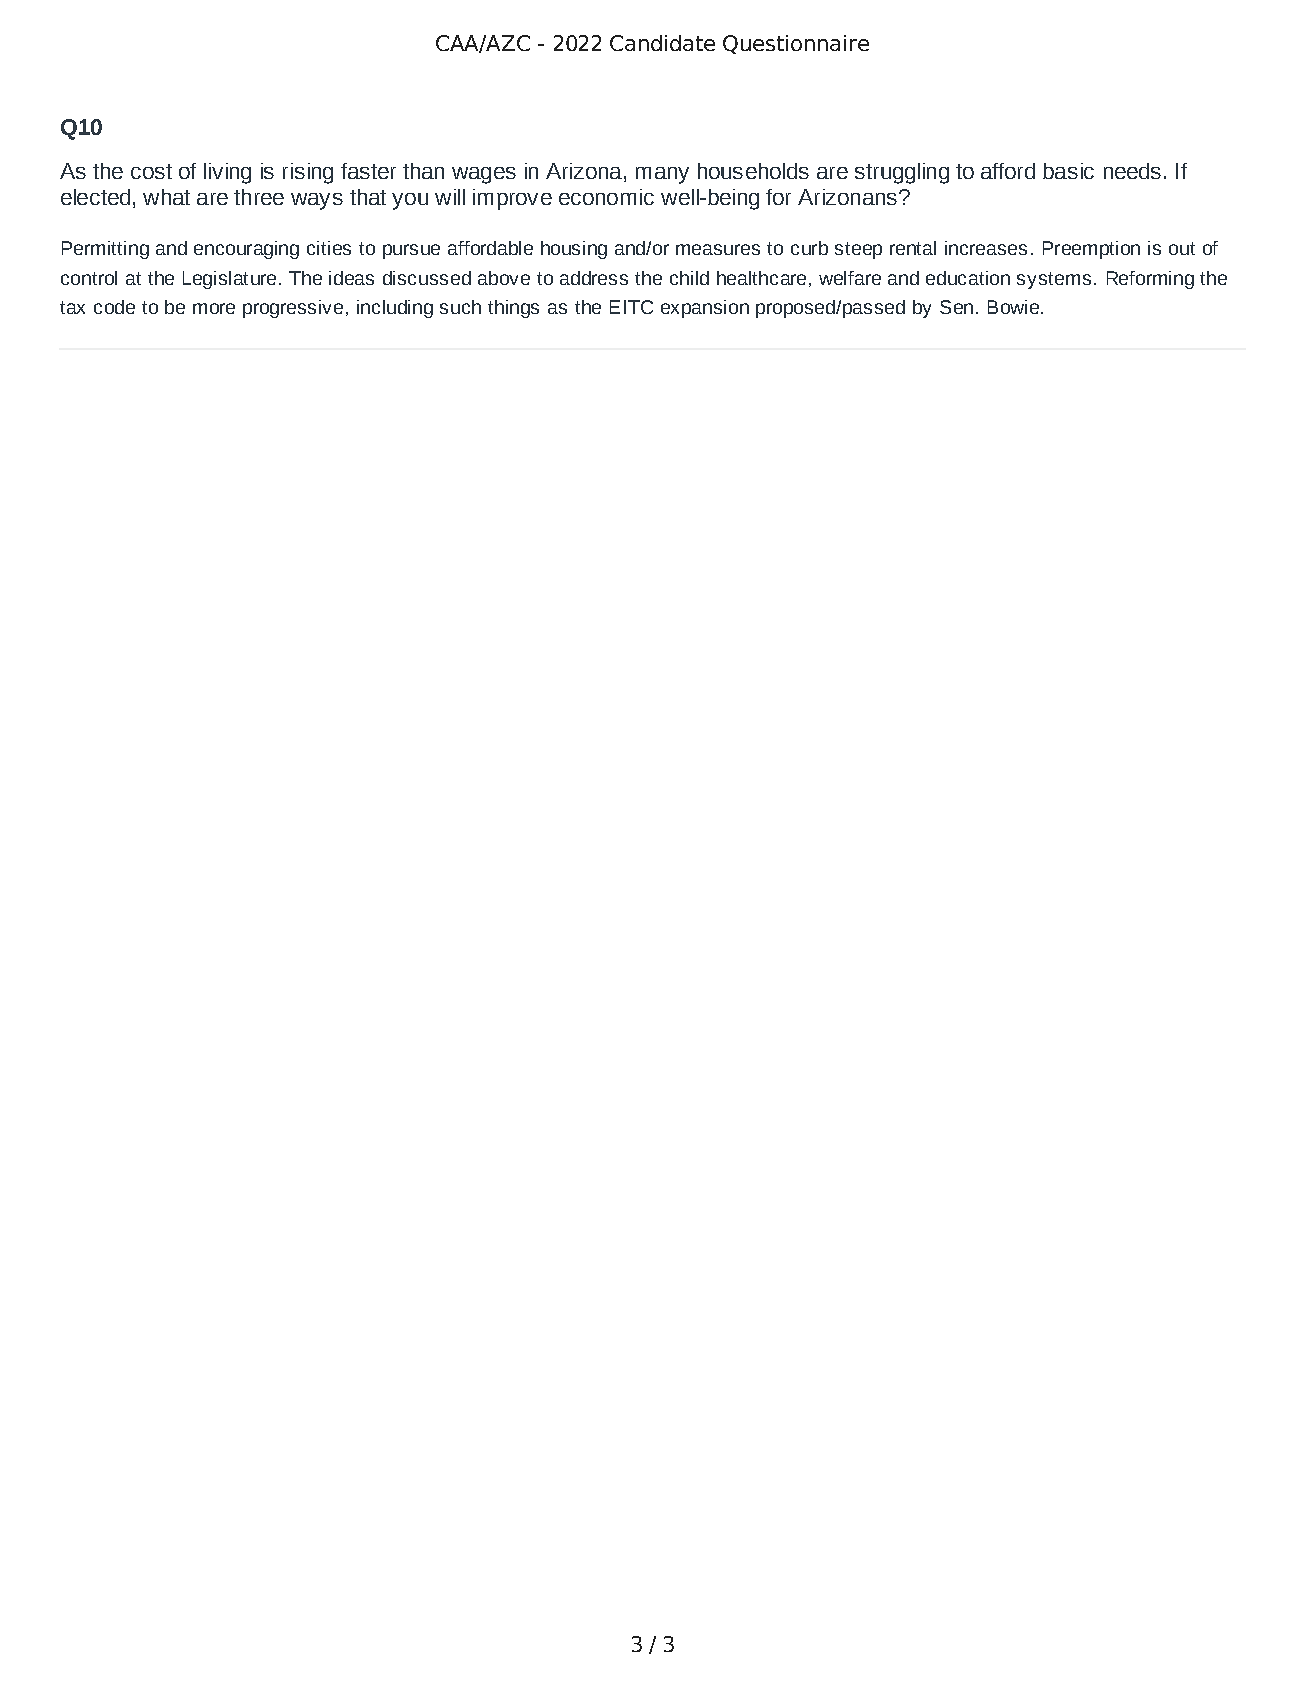  I want to click on Questionnaire, so click(796, 44).
